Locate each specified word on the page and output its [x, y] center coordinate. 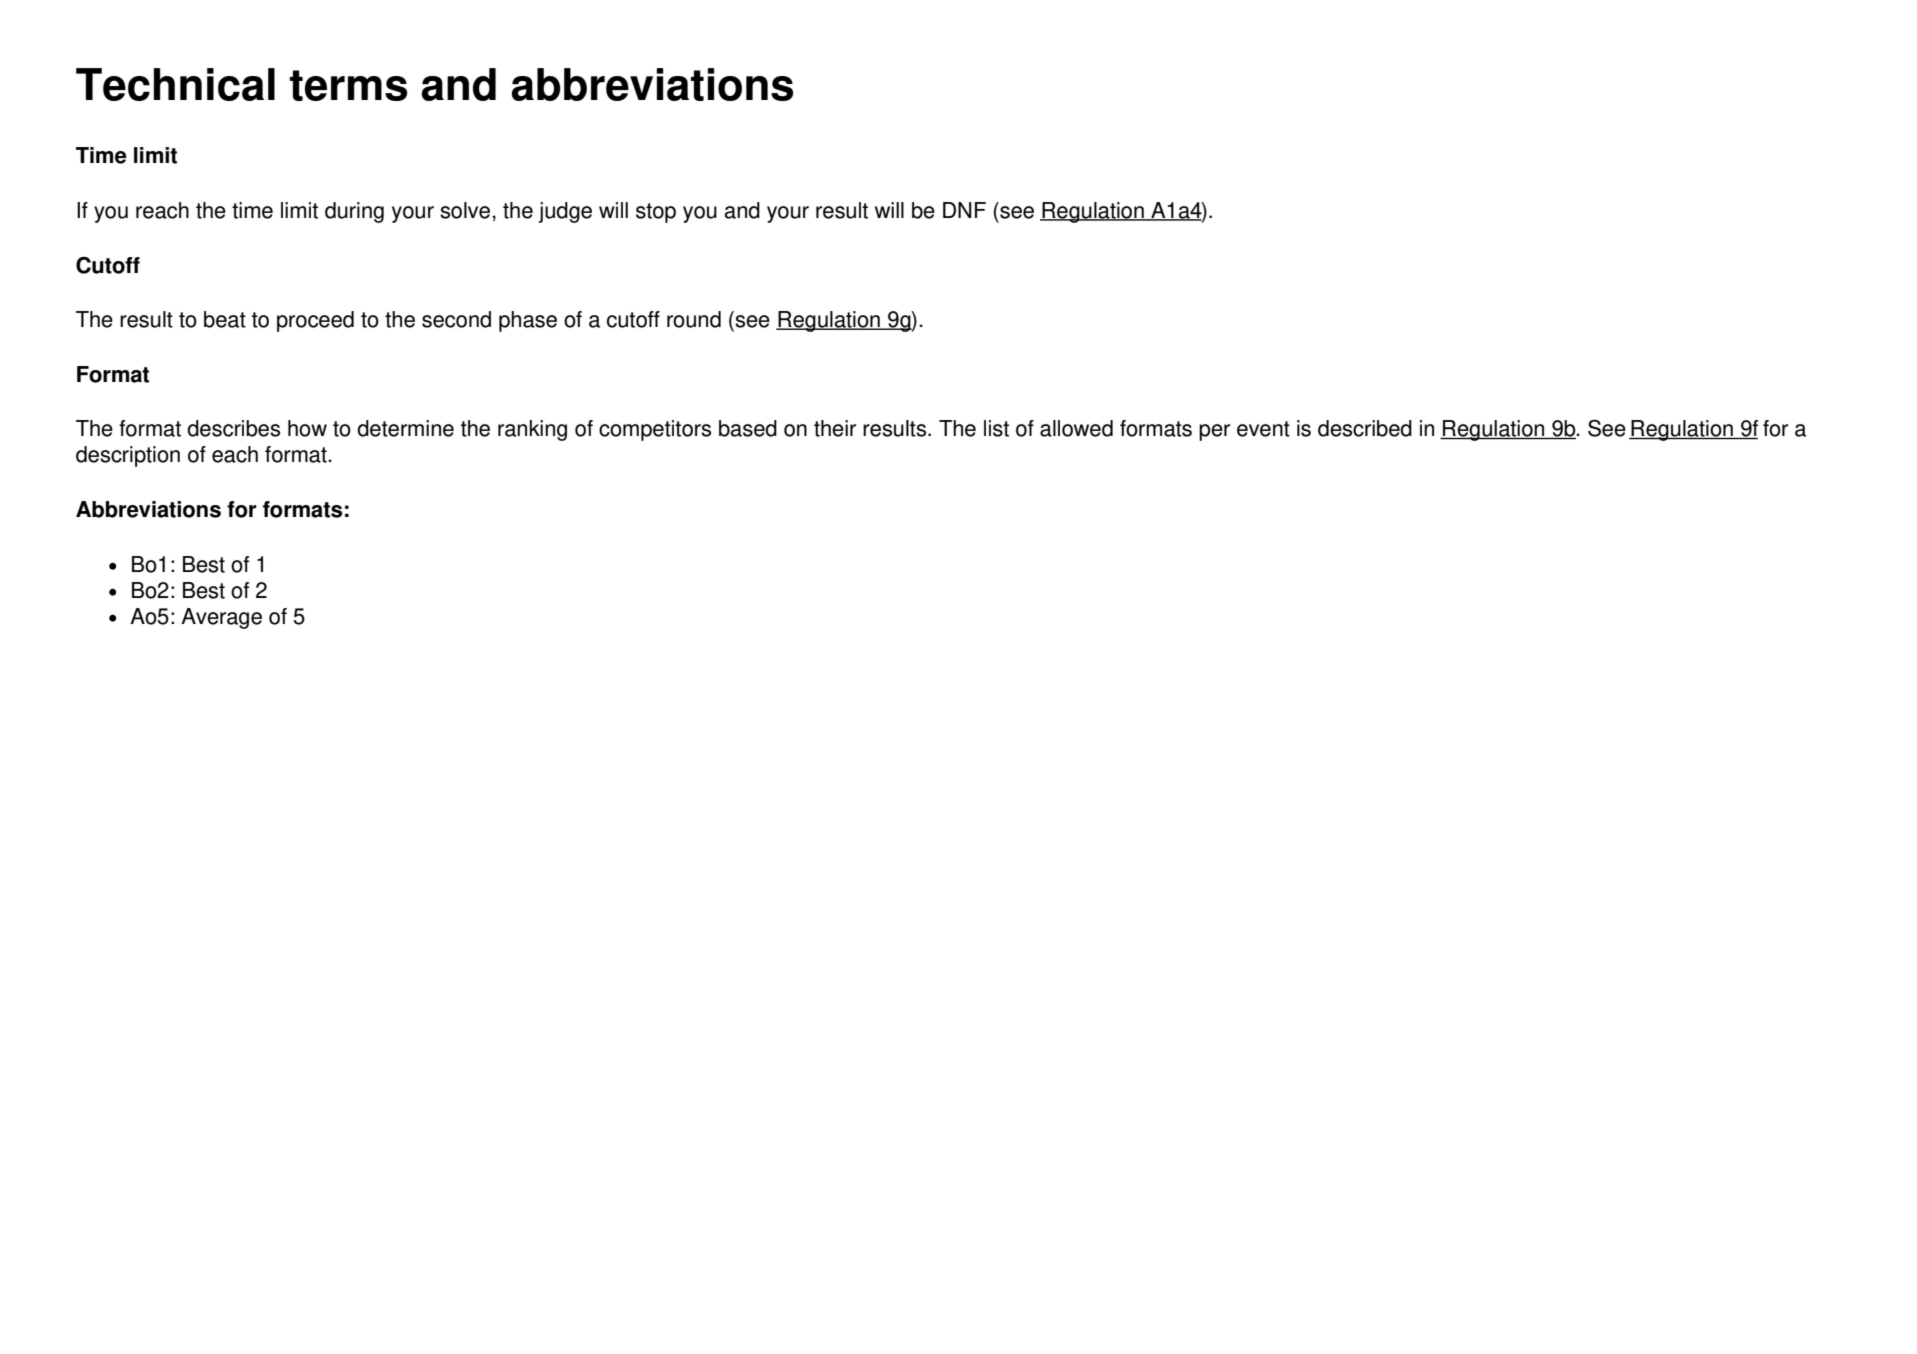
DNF [964, 210]
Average [221, 618]
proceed [315, 321]
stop [656, 213]
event [1263, 429]
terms [348, 85]
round [694, 319]
